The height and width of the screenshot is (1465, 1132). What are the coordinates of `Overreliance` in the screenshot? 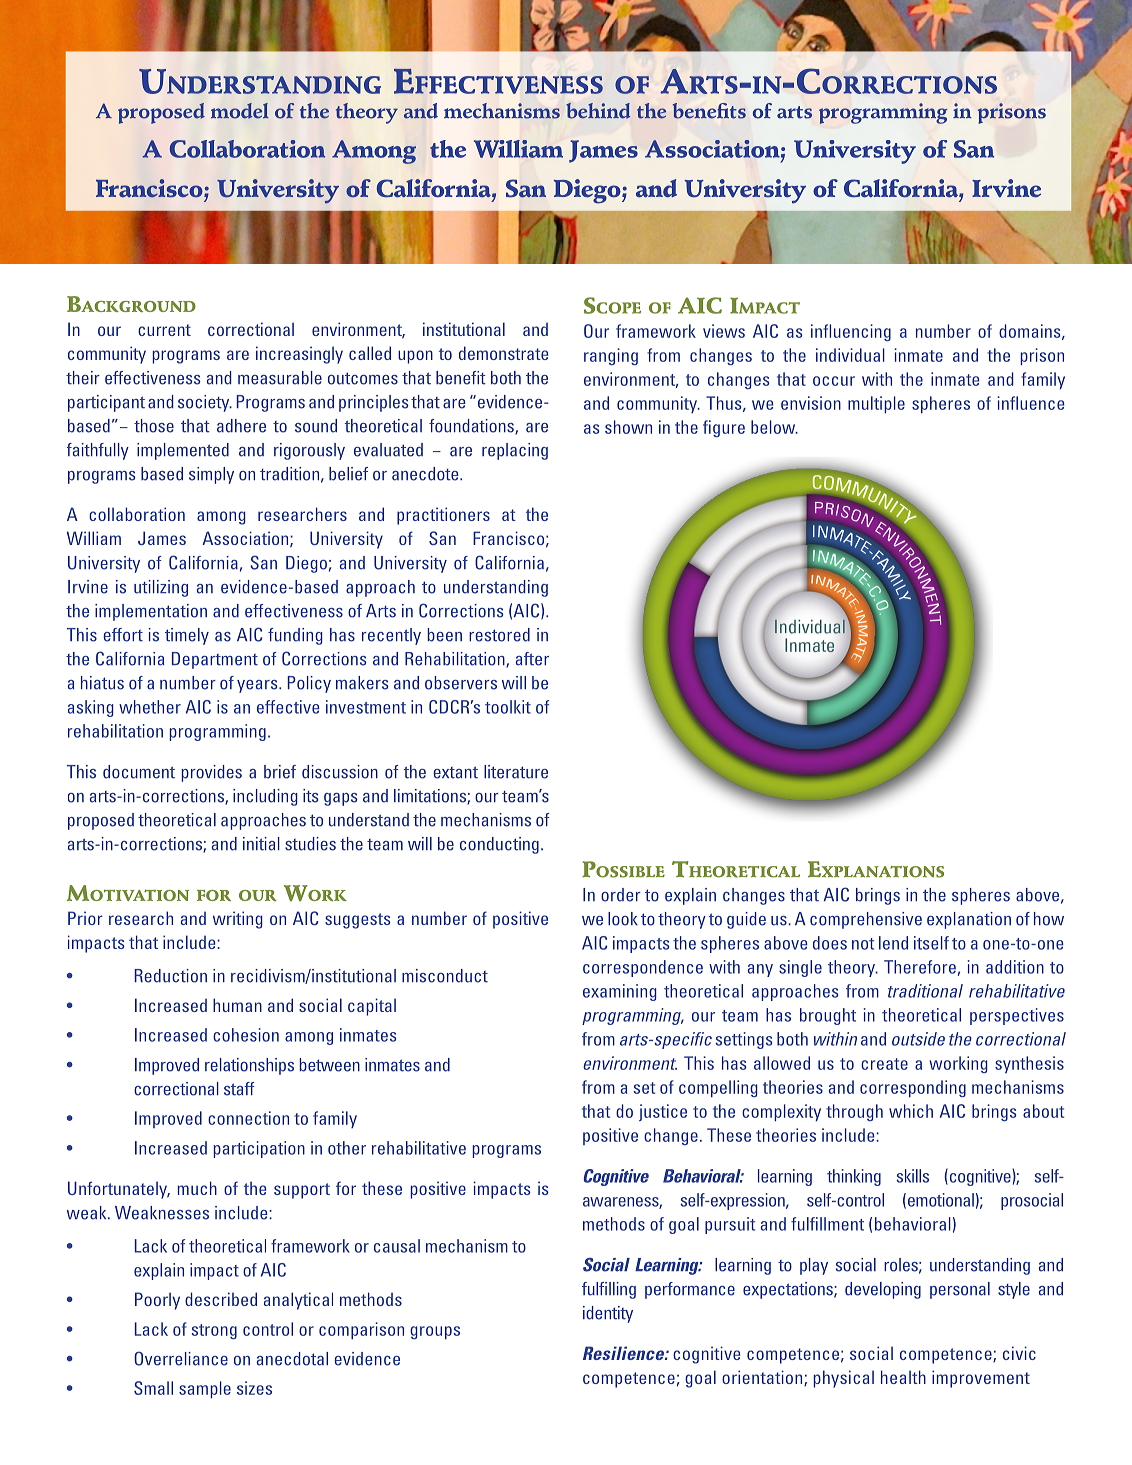 It's located at (181, 1358).
